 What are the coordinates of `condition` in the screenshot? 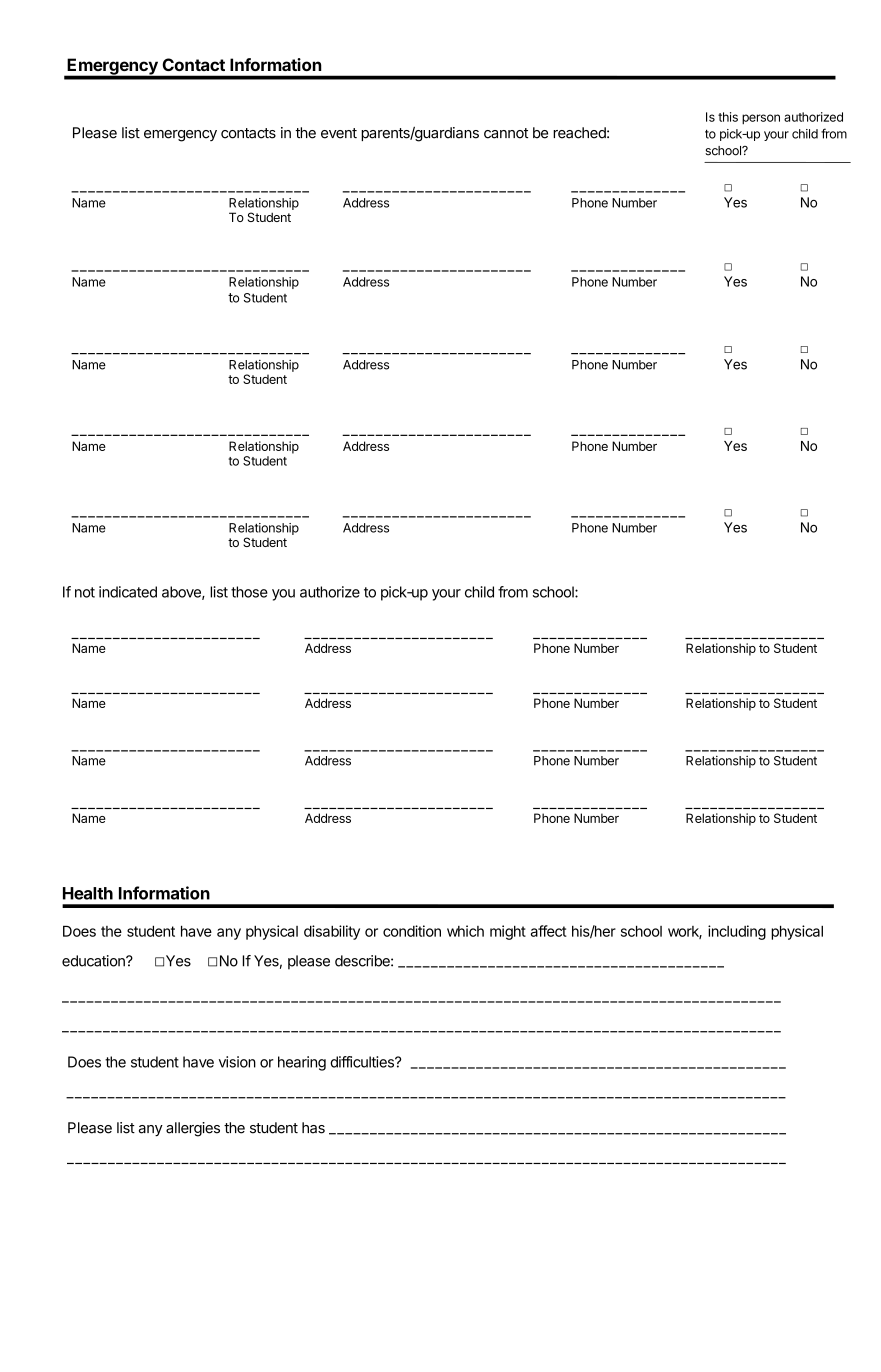 It's located at (412, 931).
